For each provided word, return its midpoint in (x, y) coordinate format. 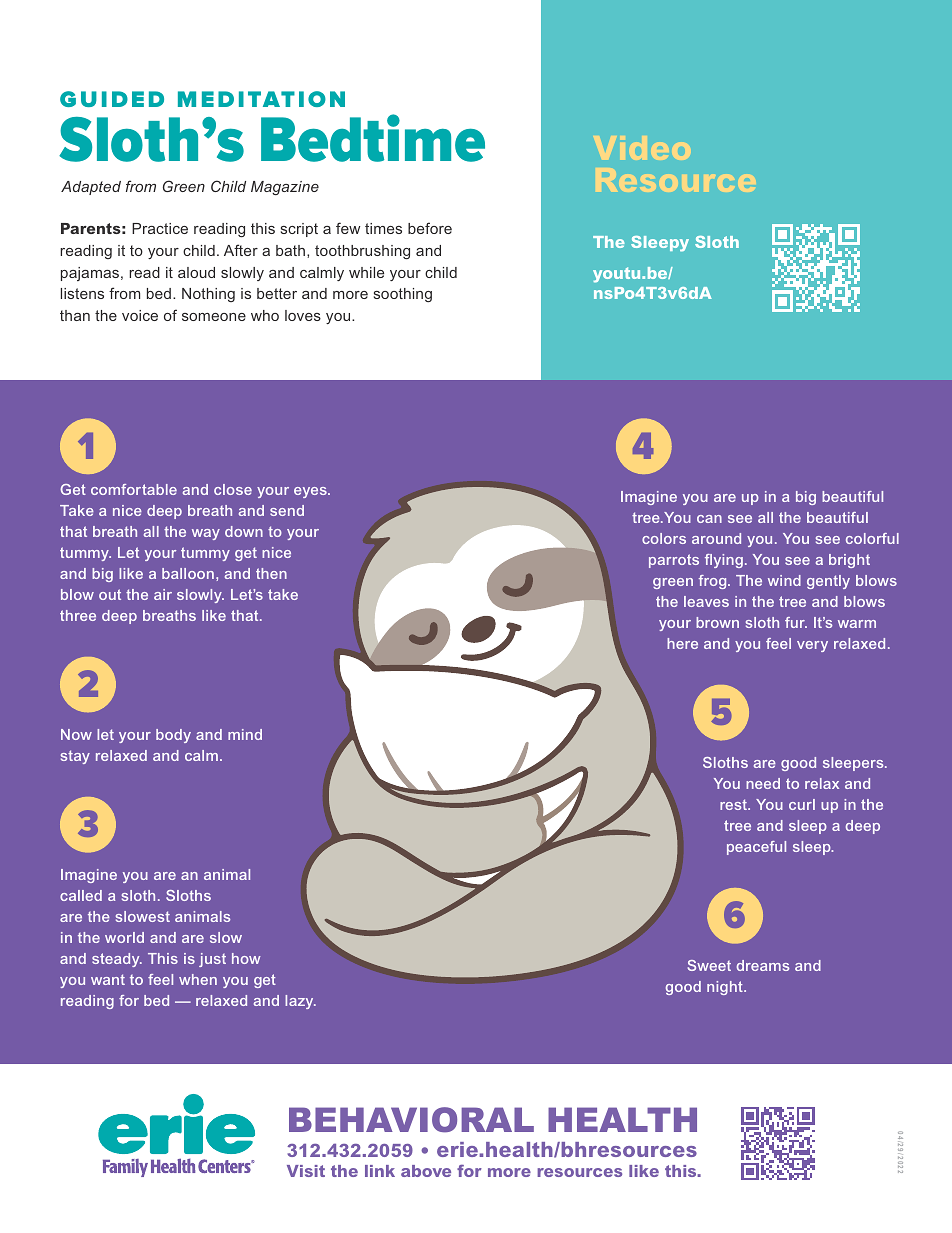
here (682, 643)
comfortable (134, 489)
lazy (300, 1002)
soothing (403, 295)
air (163, 594)
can (709, 519)
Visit (306, 1171)
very (812, 646)
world (124, 937)
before (430, 228)
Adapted (91, 188)
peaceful (756, 848)
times (383, 228)
